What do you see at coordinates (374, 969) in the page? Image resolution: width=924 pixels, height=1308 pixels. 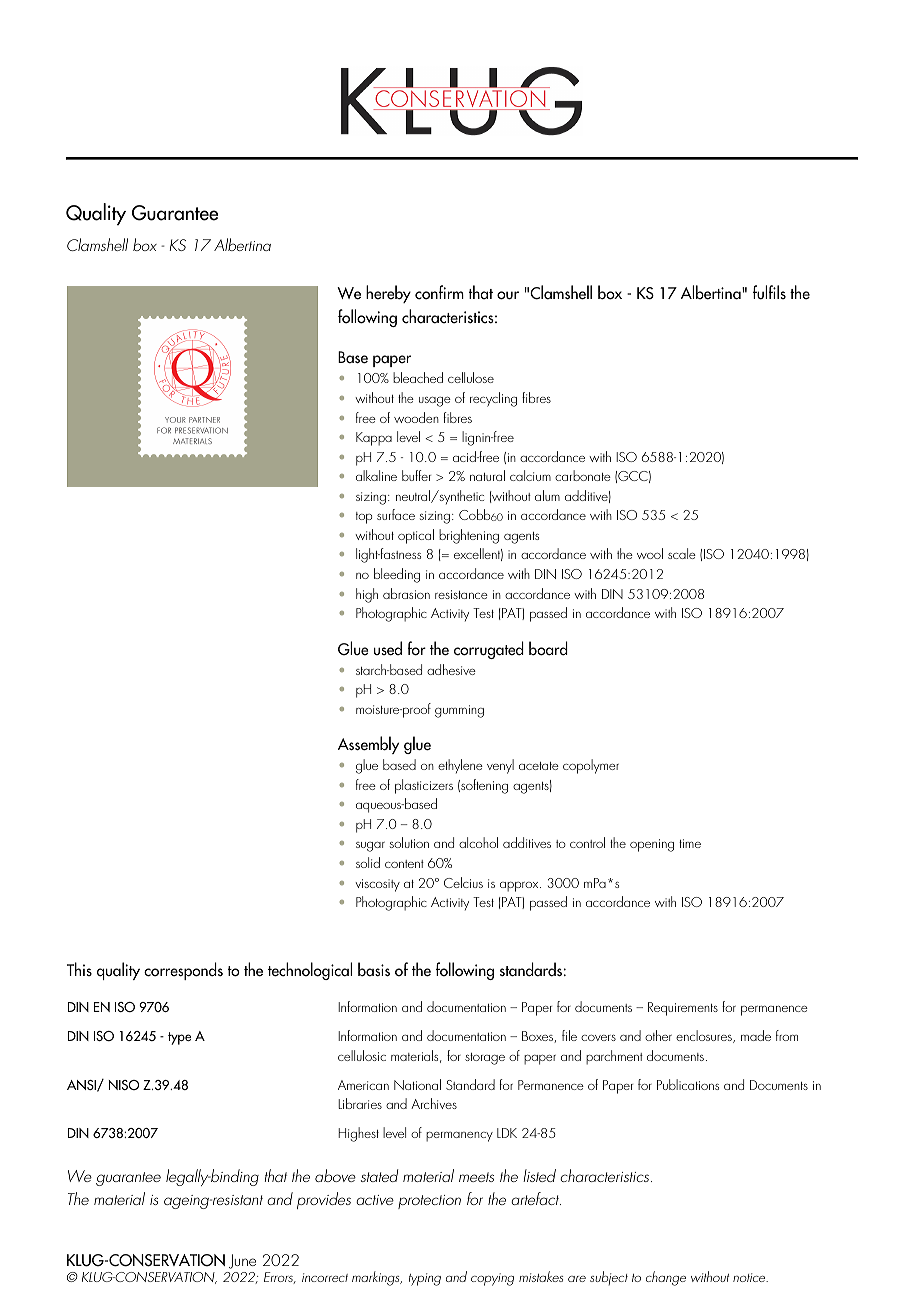 I see `basis` at bounding box center [374, 969].
